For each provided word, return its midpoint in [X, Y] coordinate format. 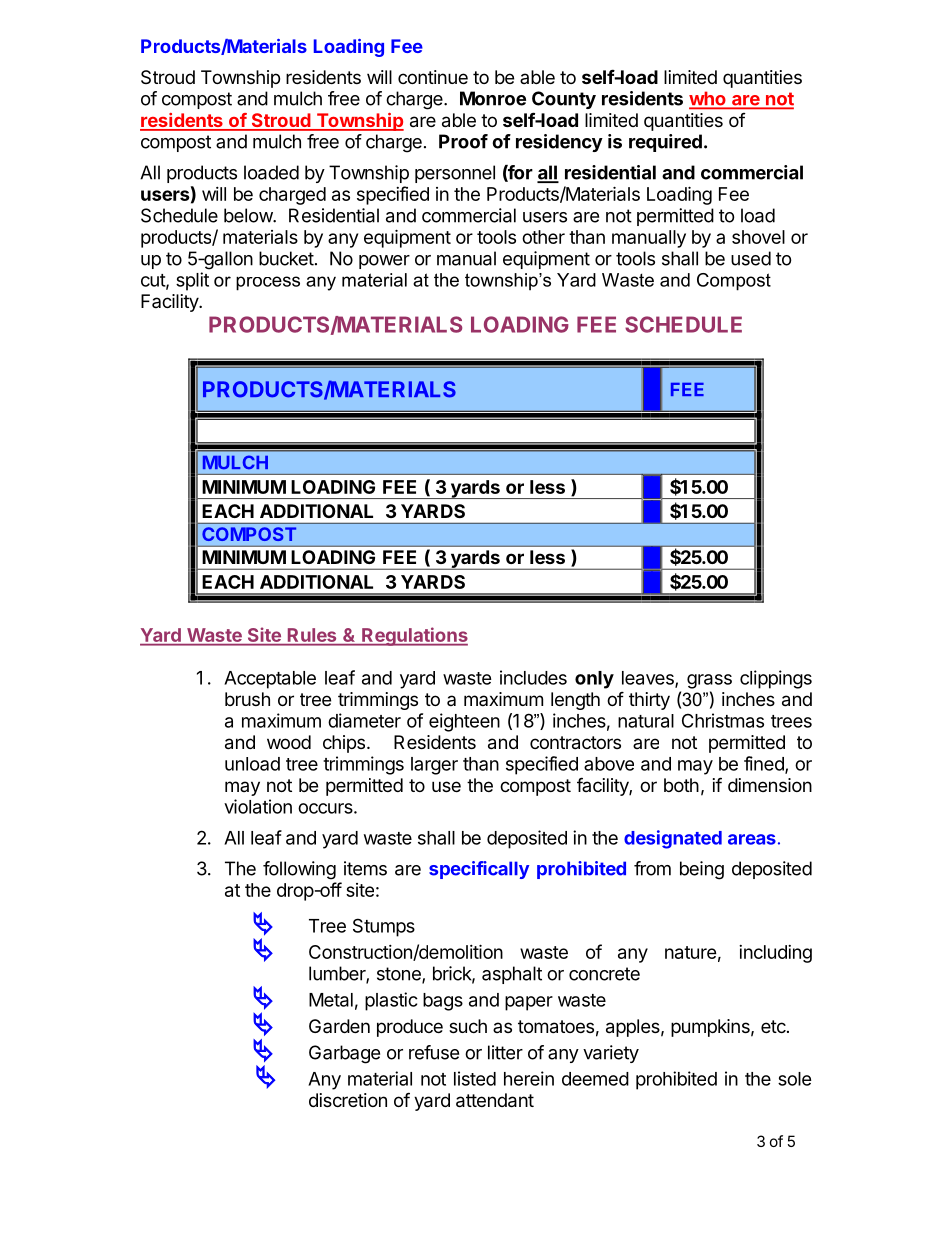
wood [289, 742]
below [249, 215]
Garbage [344, 1054]
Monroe [493, 98]
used [751, 258]
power [384, 262]
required [665, 143]
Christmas [723, 720]
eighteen [464, 722]
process [268, 283]
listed [475, 1078]
